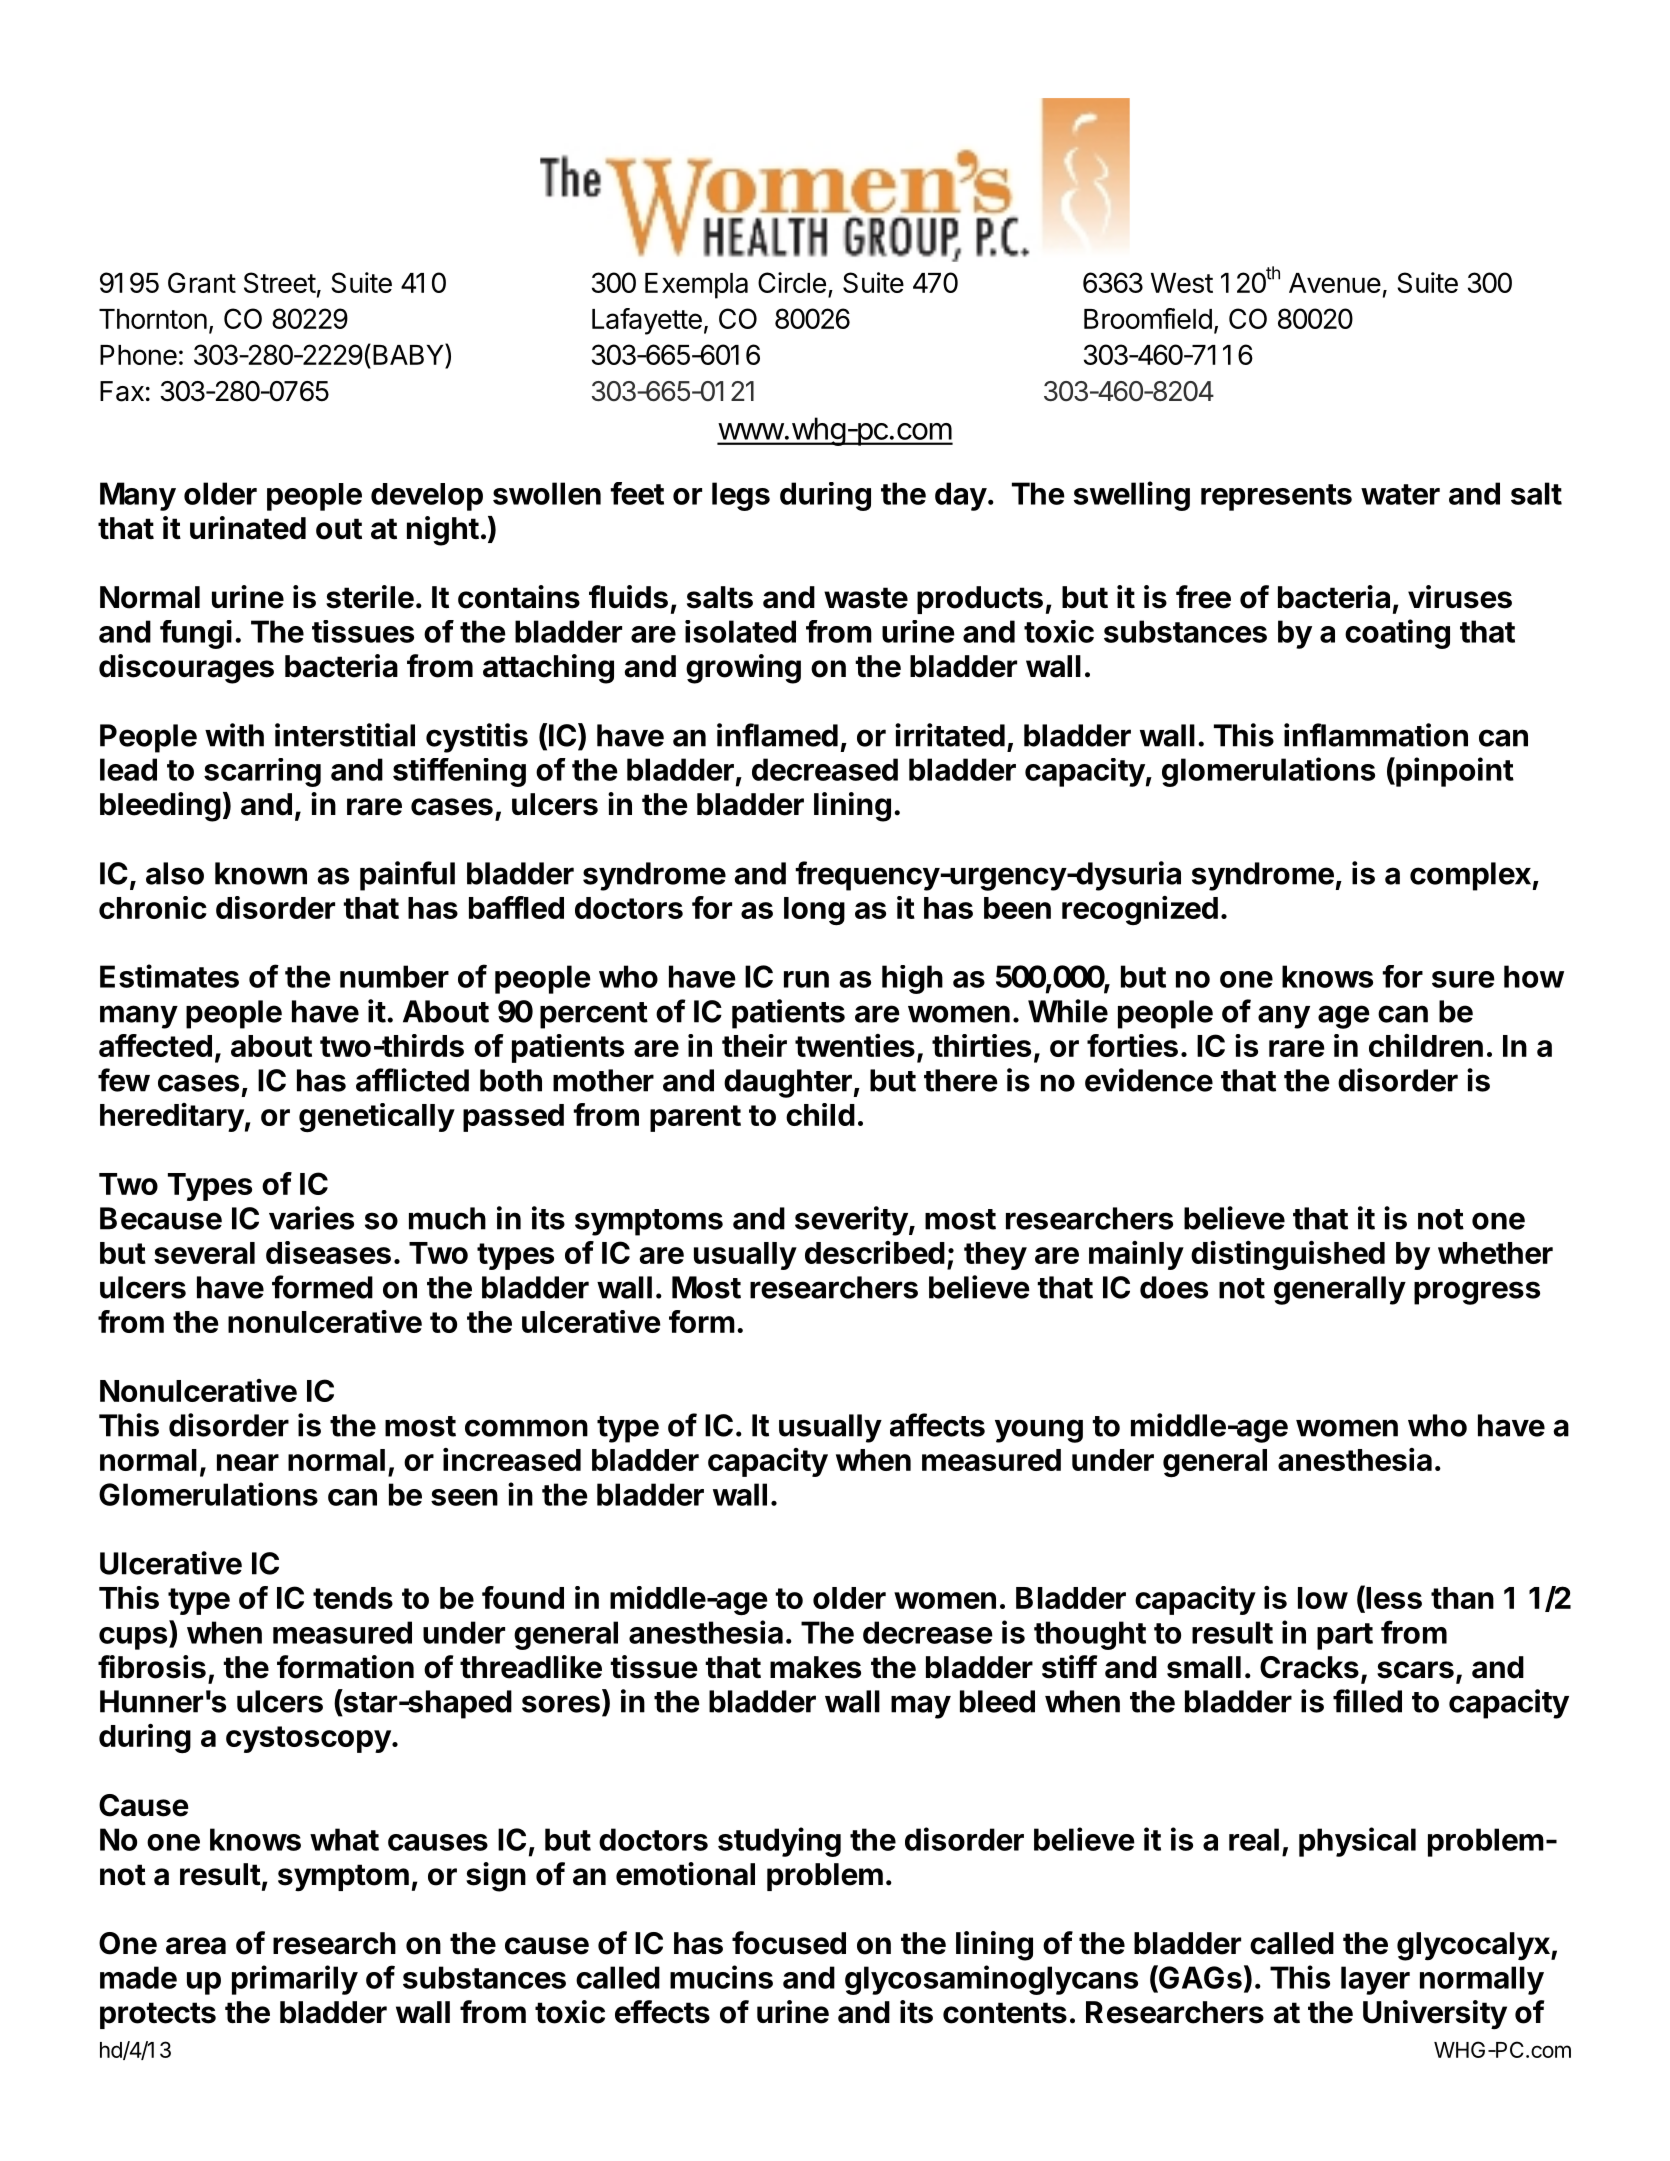  Describe the element at coordinates (1288, 1255) in the screenshot. I see `distinguished` at that location.
